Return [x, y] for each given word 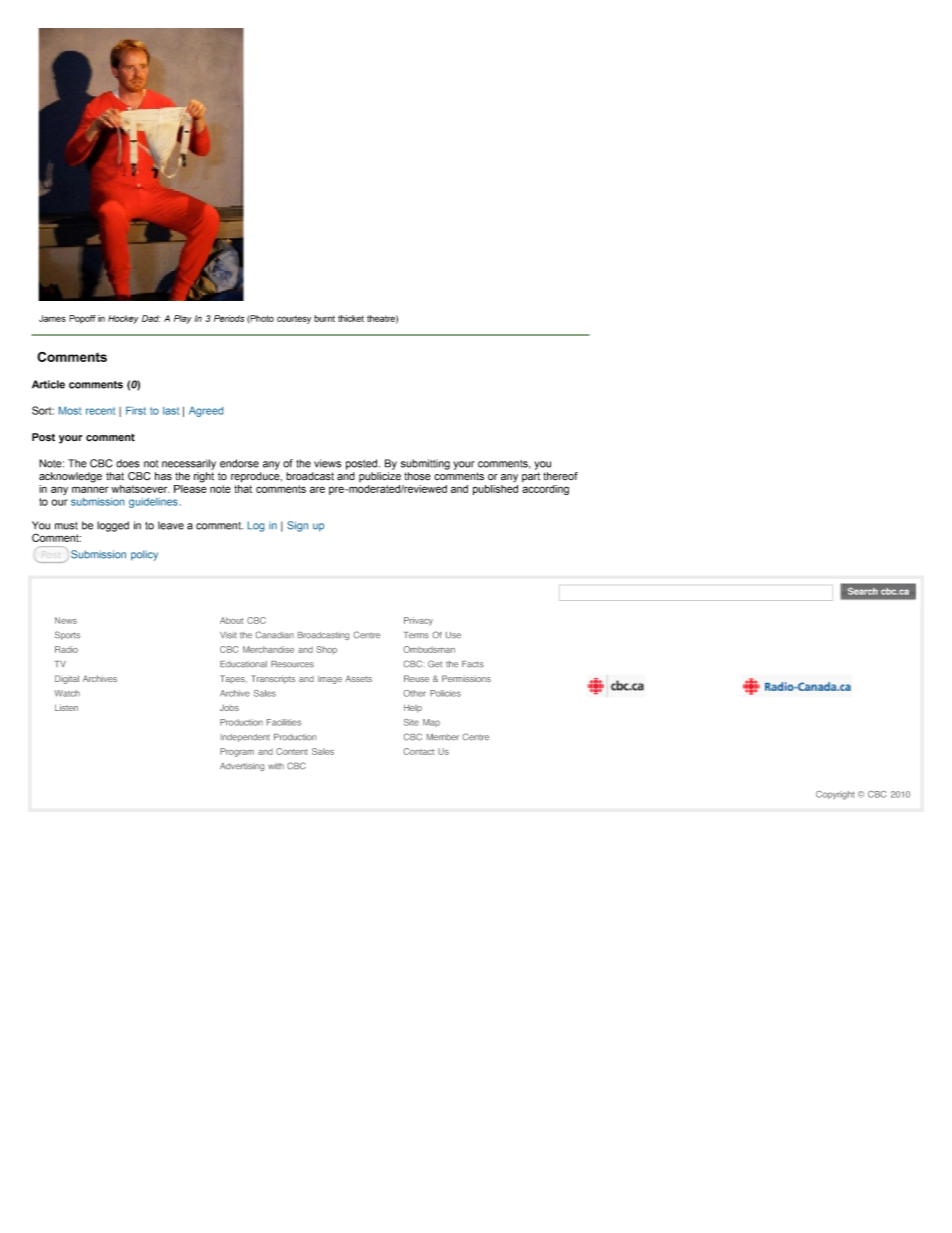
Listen [66, 707]
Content [292, 751]
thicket [351, 318]
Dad [151, 318]
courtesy [294, 320]
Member [443, 737]
